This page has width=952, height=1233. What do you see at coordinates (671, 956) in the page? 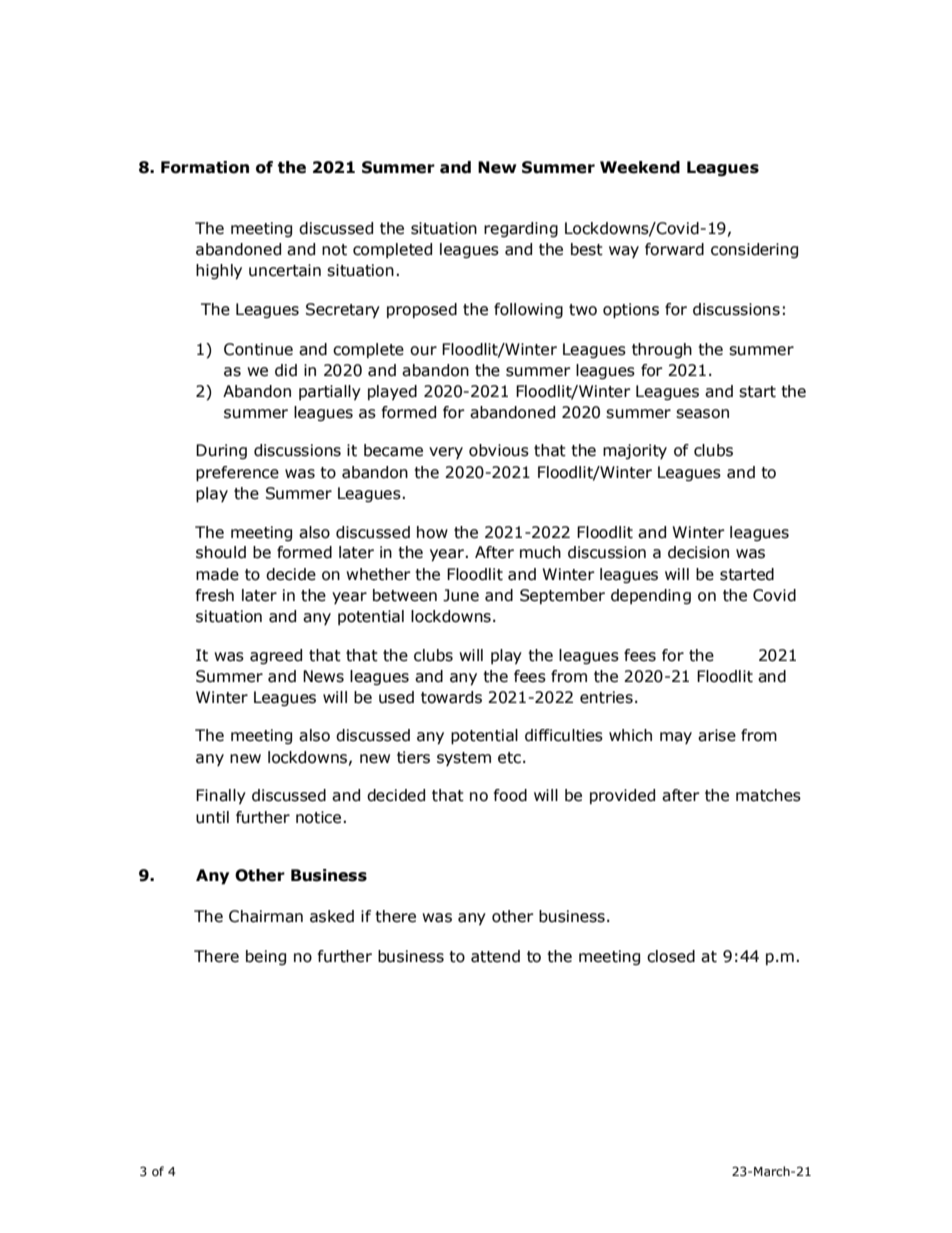
I see `closed` at bounding box center [671, 956].
